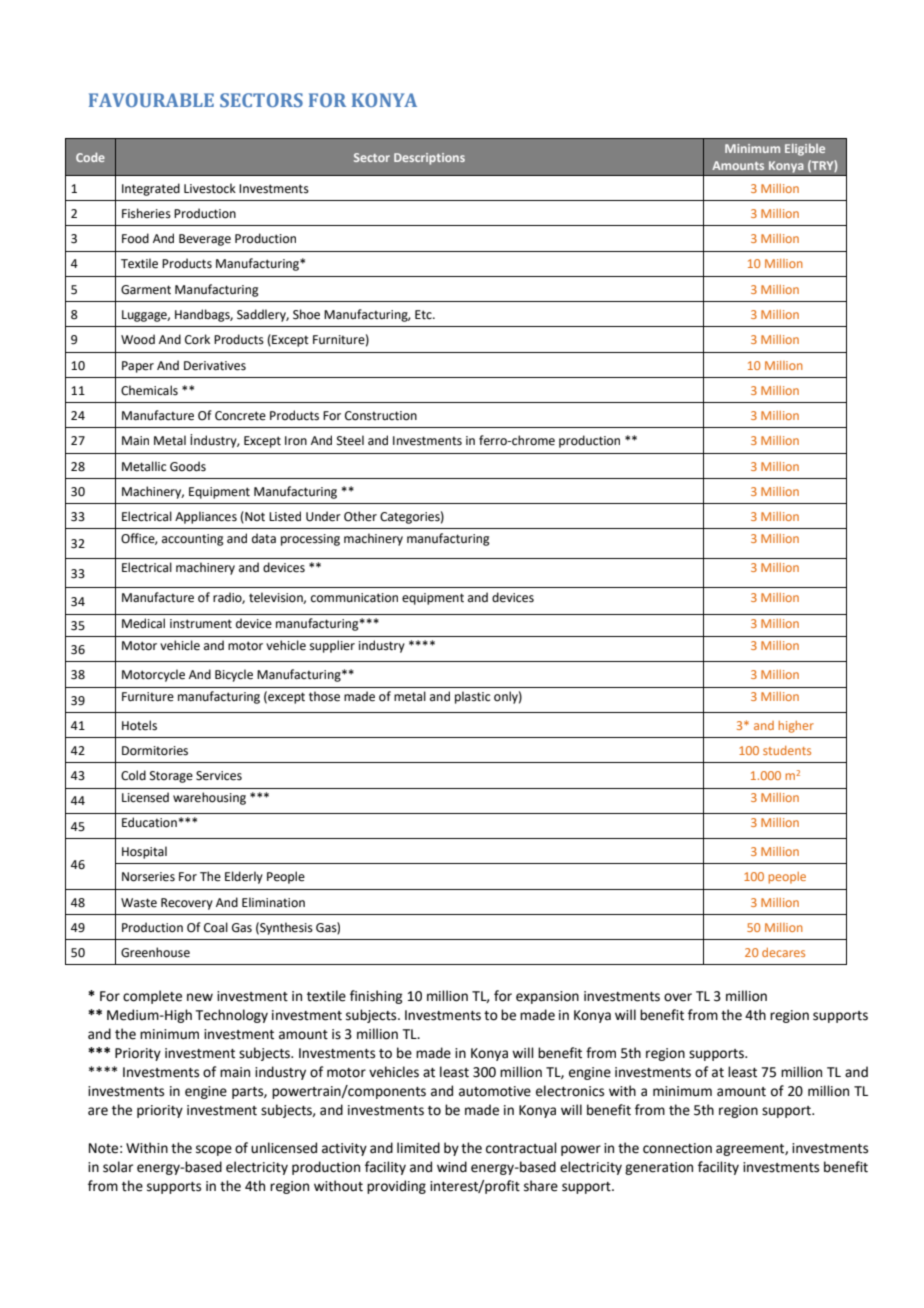  I want to click on plastic, so click(472, 697).
